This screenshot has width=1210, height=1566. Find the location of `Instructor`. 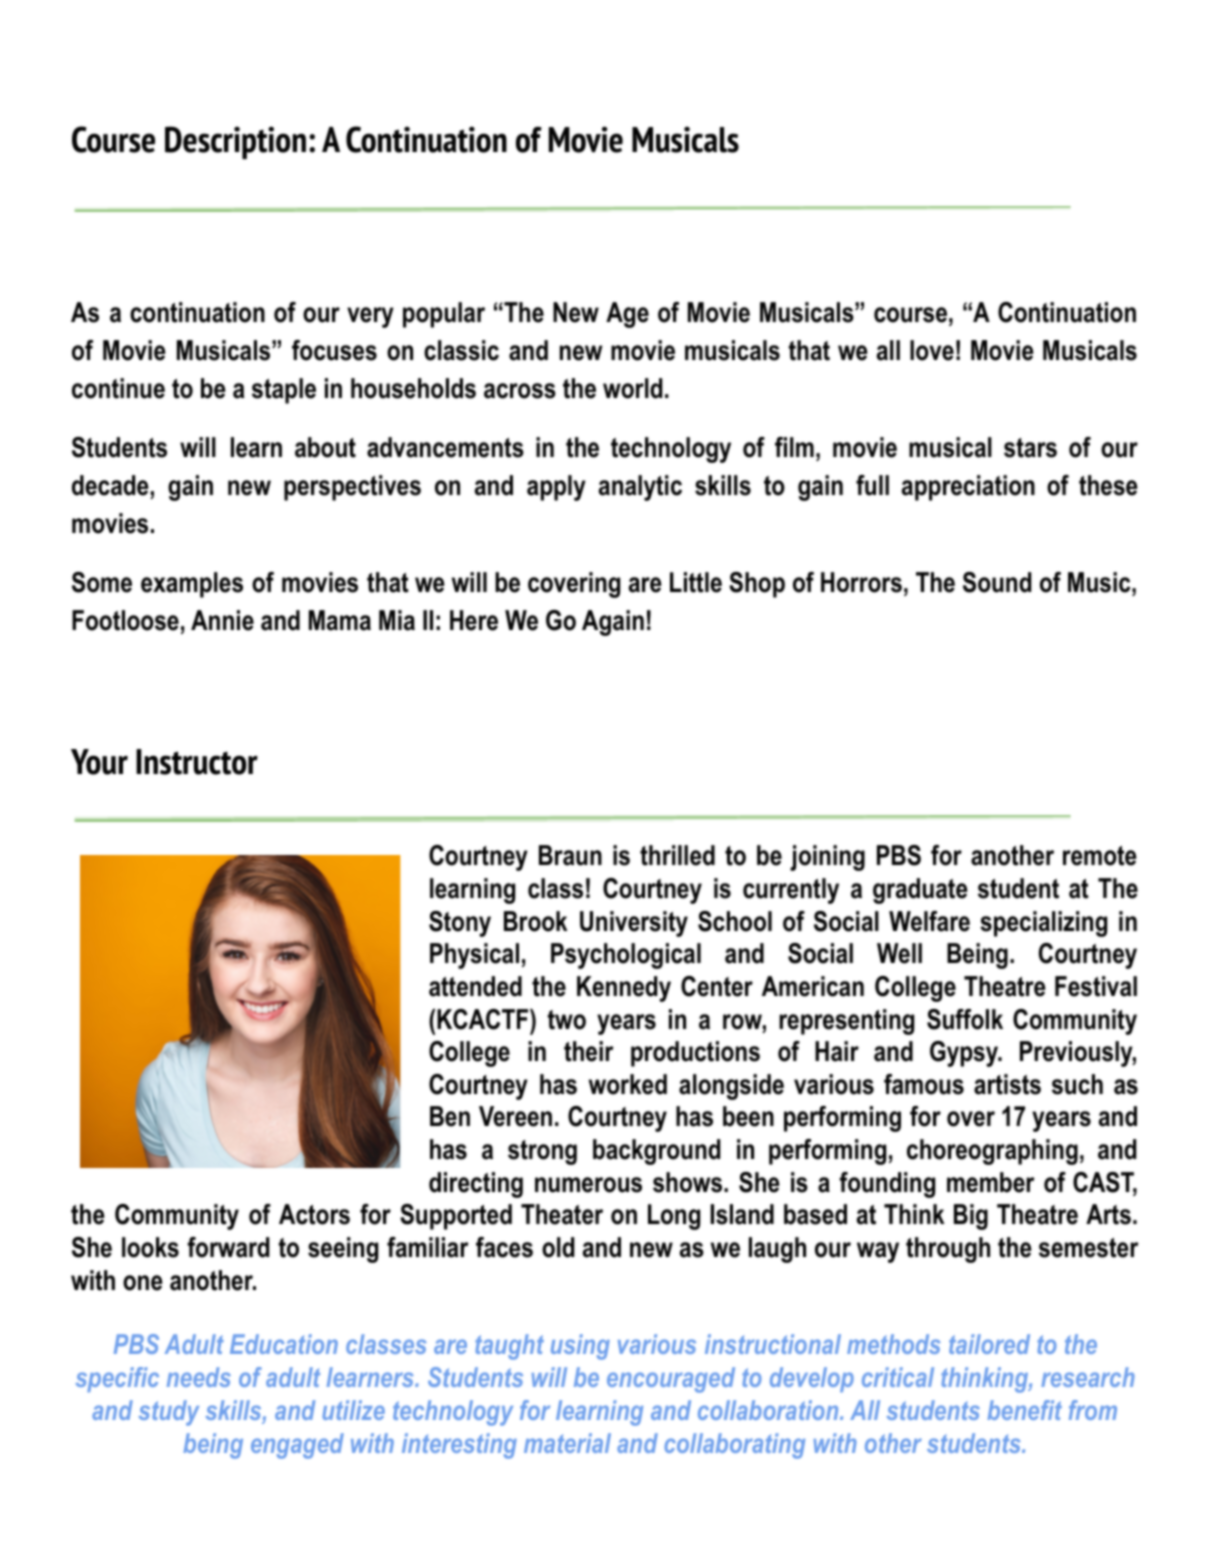

Instructor is located at coordinates (197, 762).
